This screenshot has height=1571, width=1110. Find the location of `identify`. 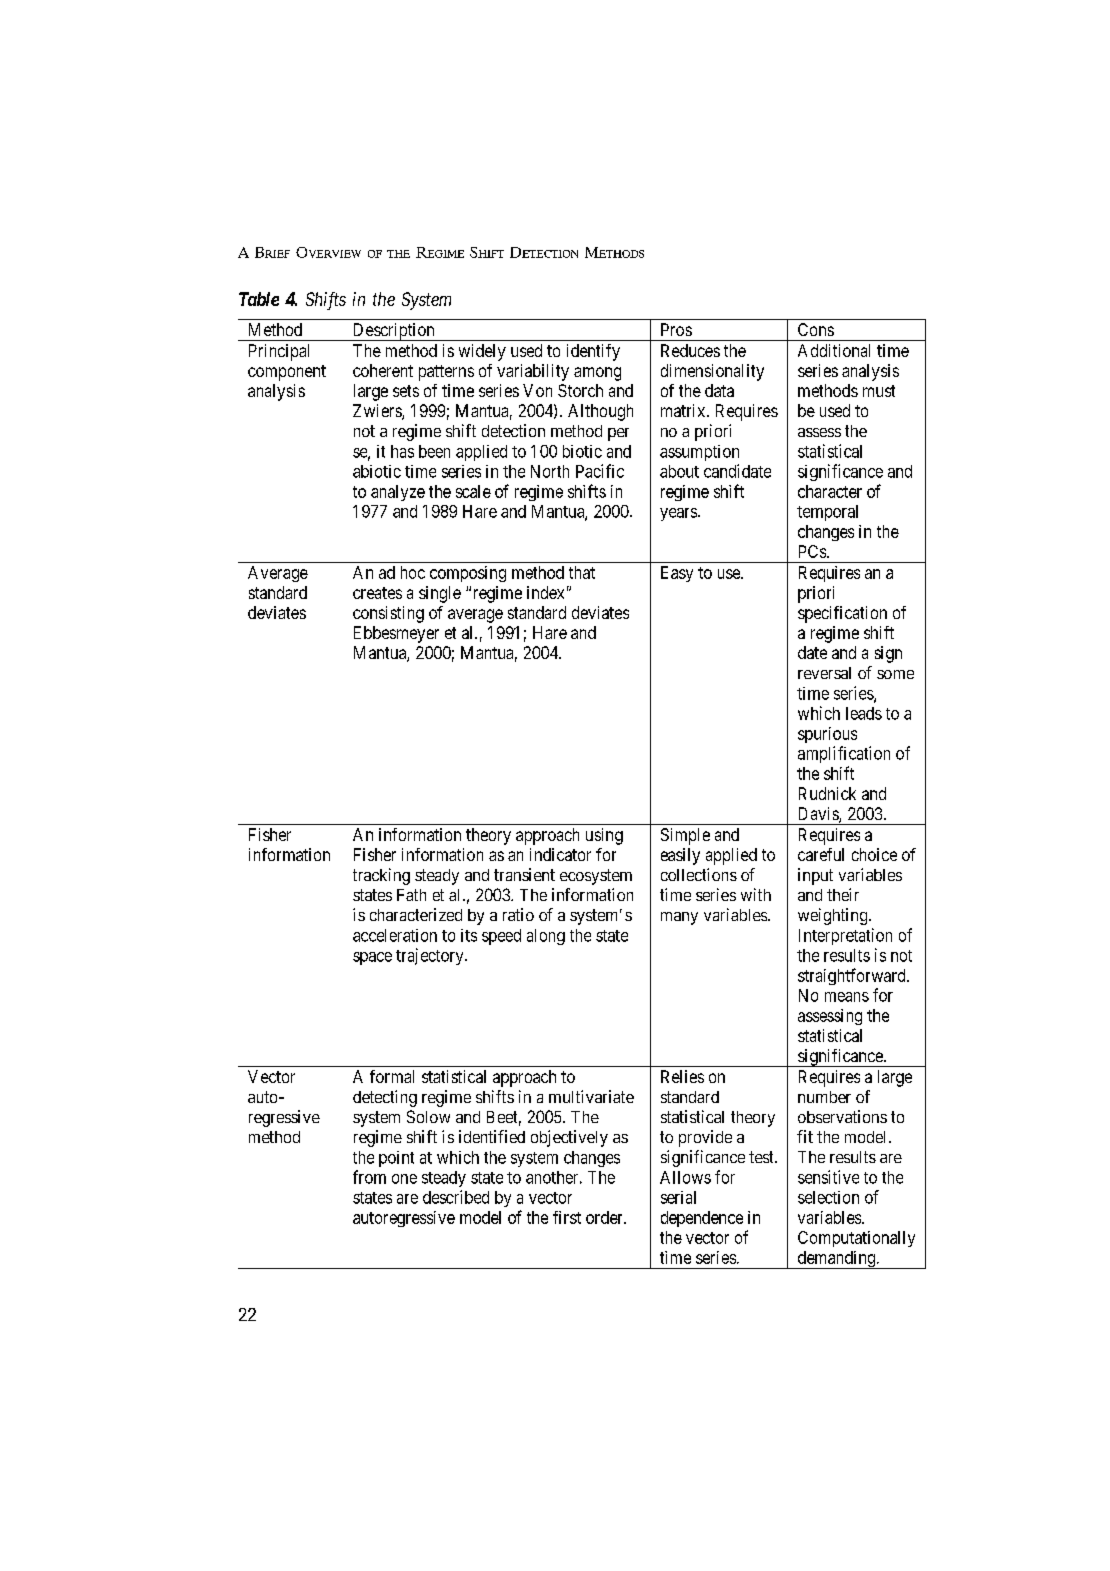

identify is located at coordinates (593, 352).
